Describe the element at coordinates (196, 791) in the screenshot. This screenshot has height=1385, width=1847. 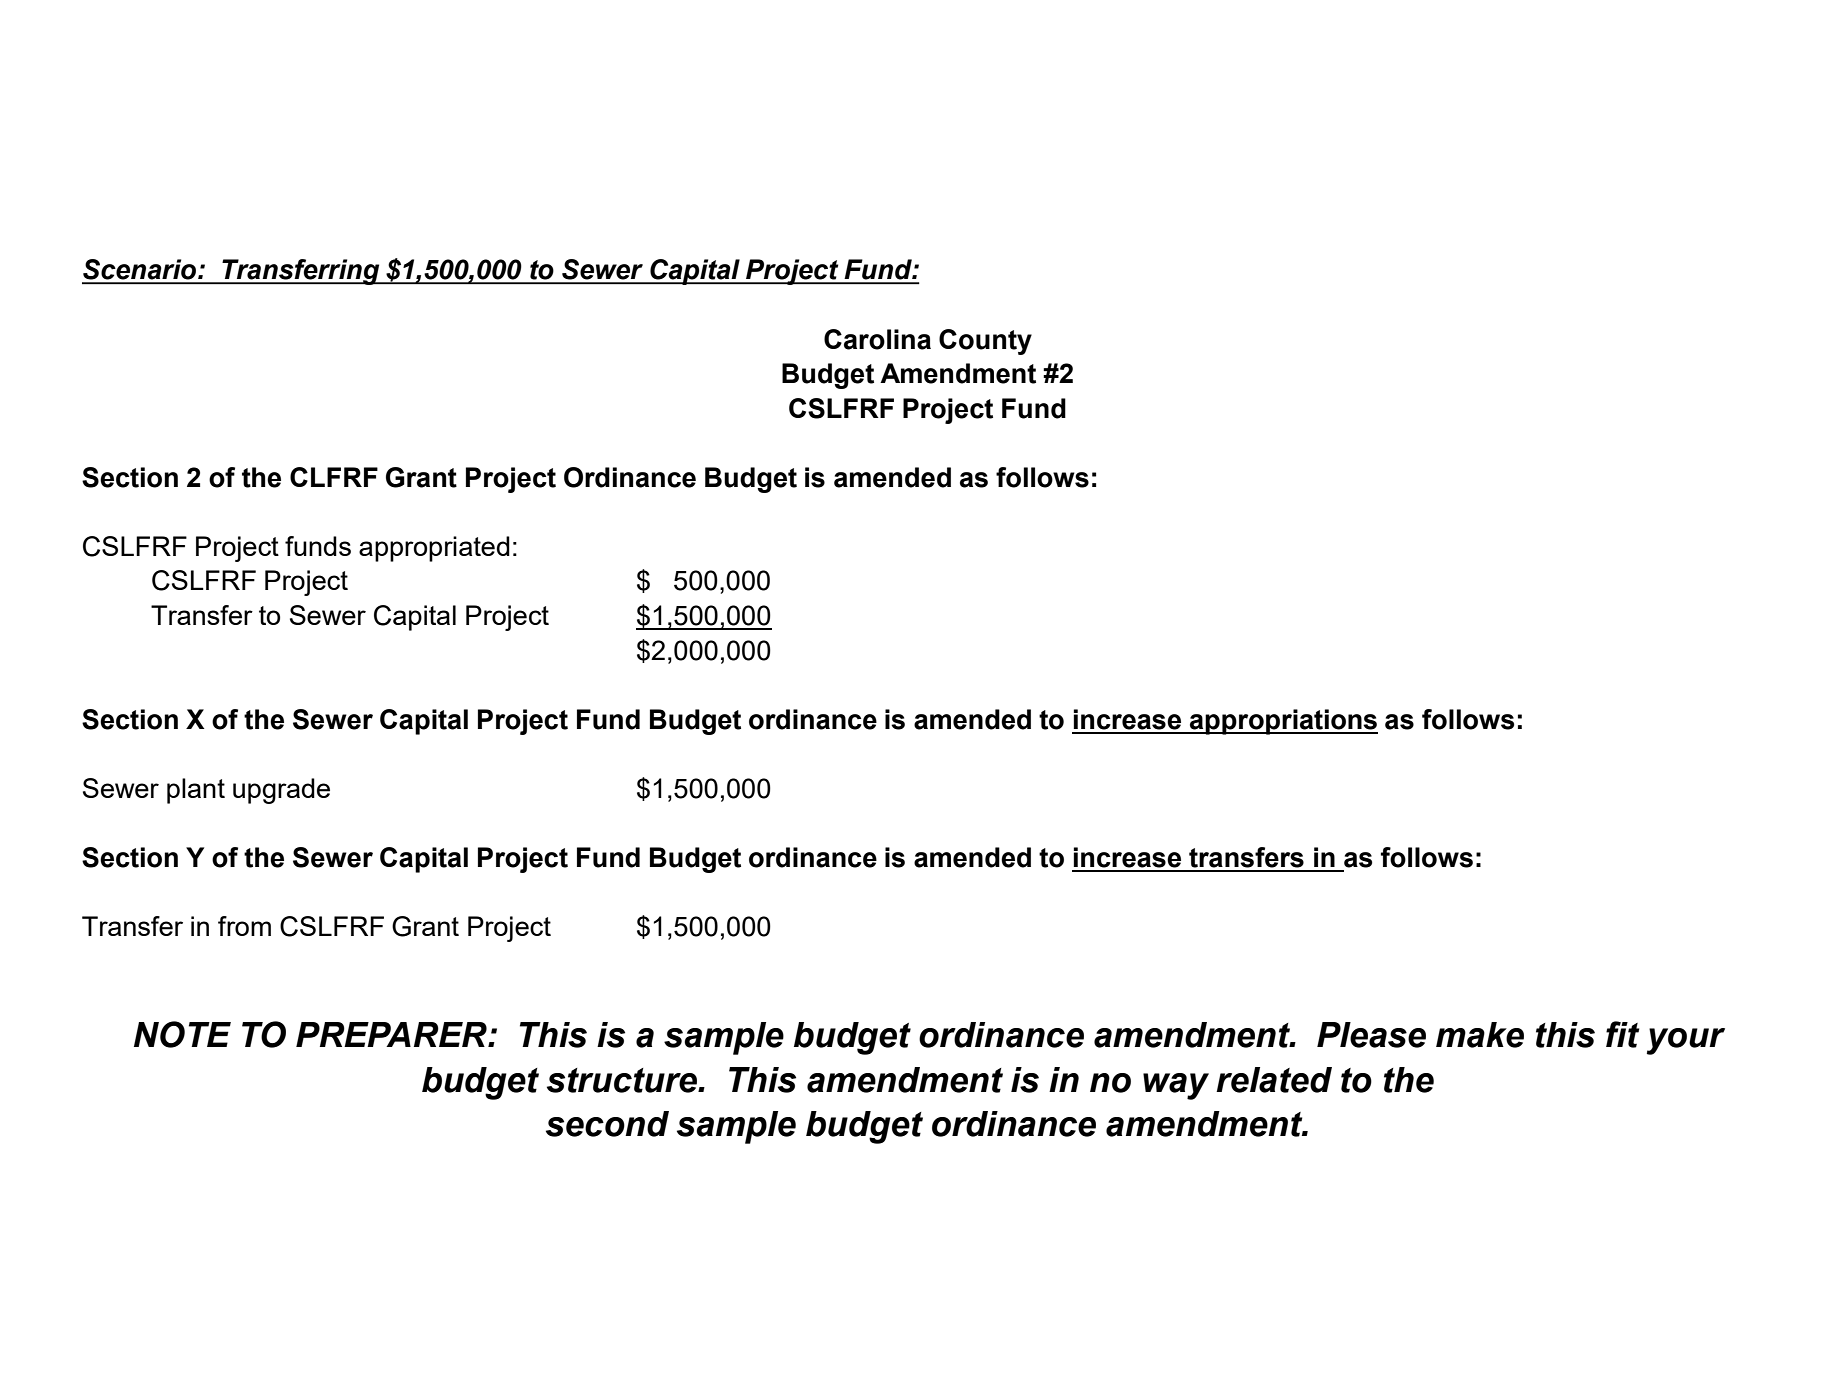
I see `plant` at that location.
